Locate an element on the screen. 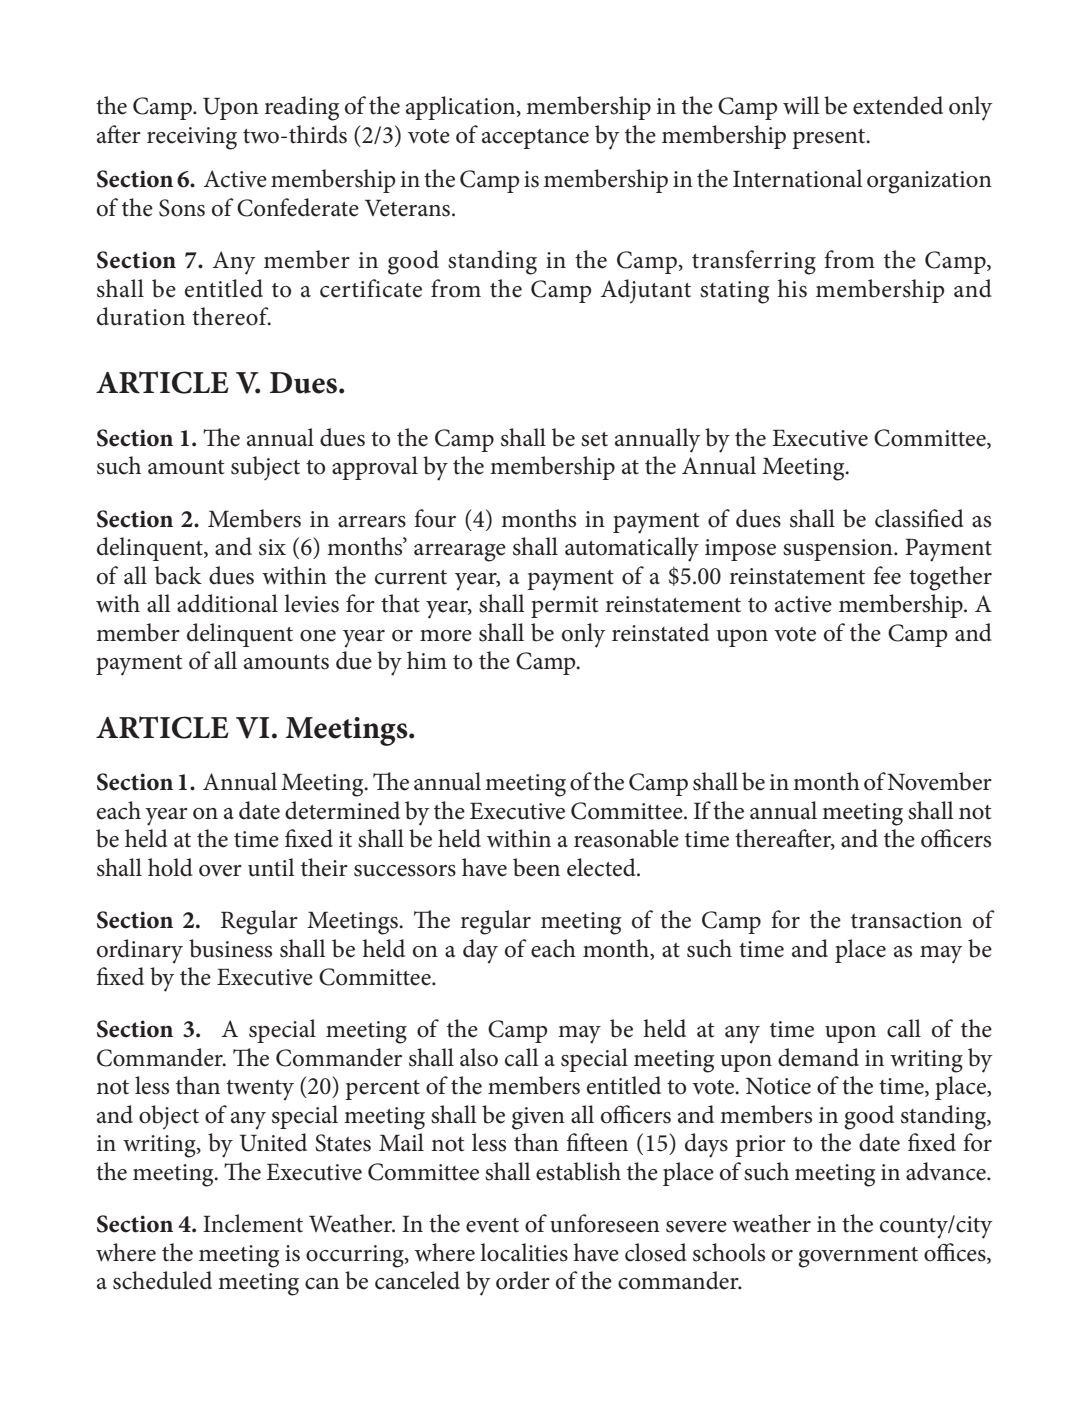 The height and width of the screenshot is (1409, 1088). acceptance is located at coordinates (535, 139).
